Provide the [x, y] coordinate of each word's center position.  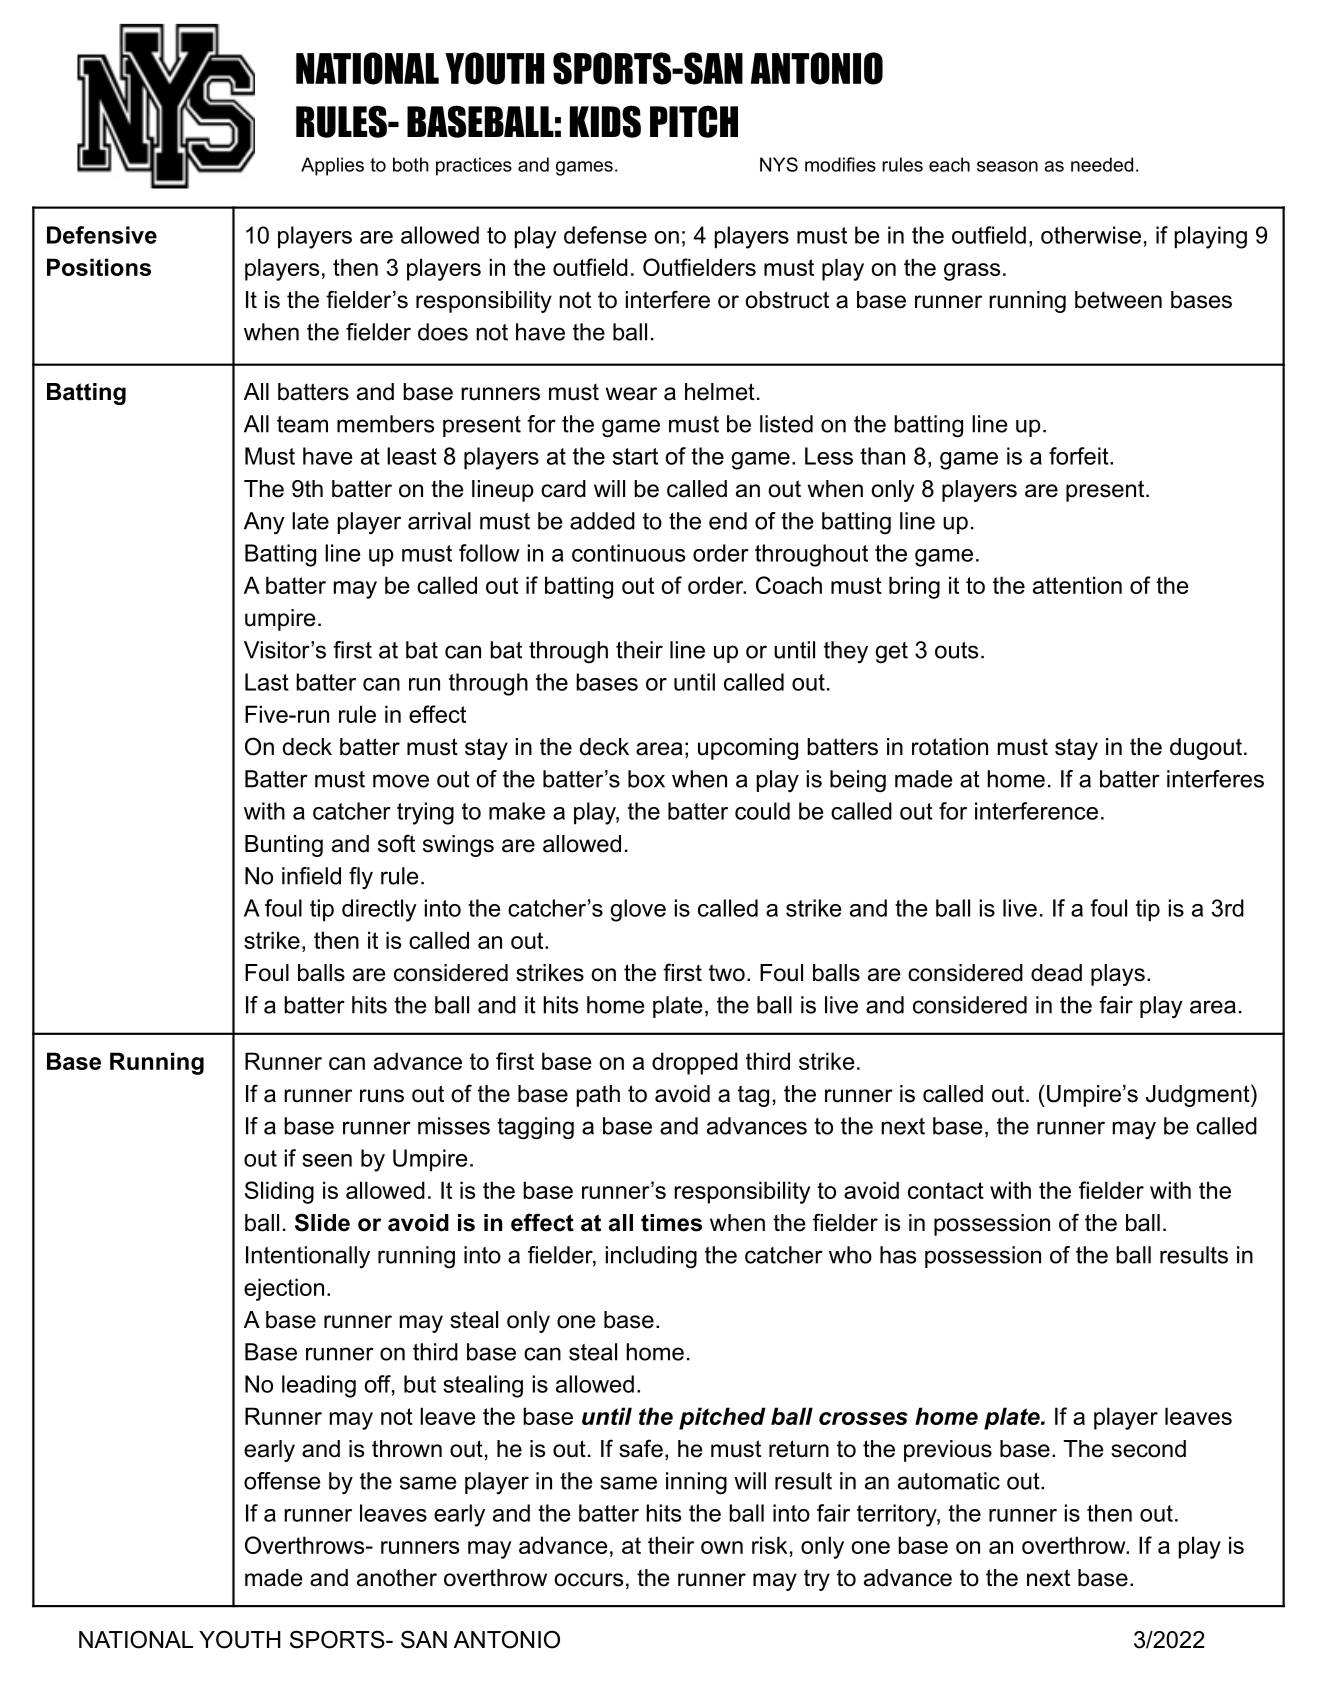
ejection [284, 1289]
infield [311, 876]
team [302, 424]
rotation [950, 747]
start [635, 456]
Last [267, 682]
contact [946, 1190]
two [727, 973]
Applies [332, 166]
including [651, 1257]
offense [282, 1481]
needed [1102, 164]
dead [1056, 973]
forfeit [1080, 456]
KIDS [605, 121]
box [646, 779]
